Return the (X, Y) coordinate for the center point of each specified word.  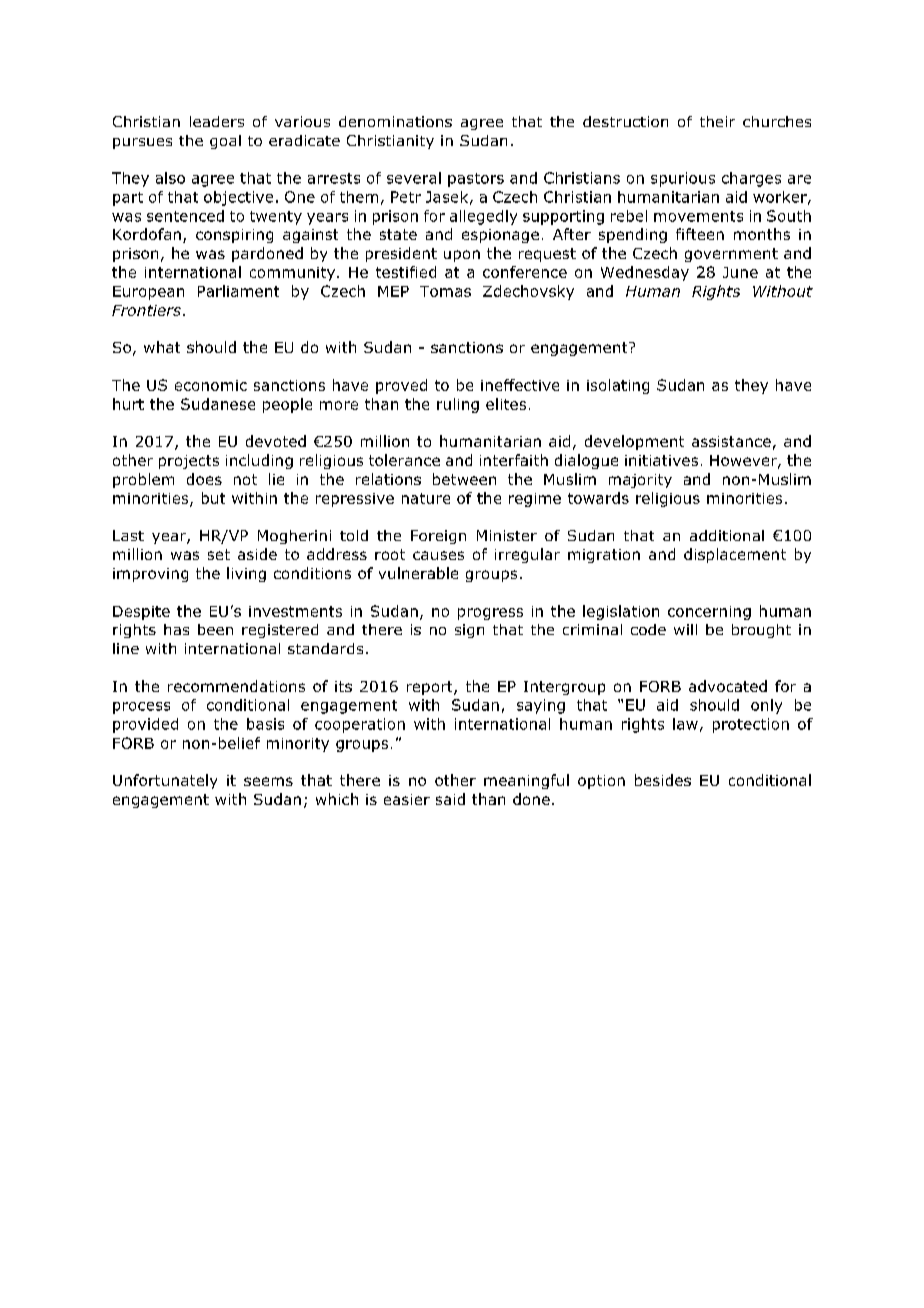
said (450, 799)
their (717, 121)
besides (663, 780)
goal (225, 142)
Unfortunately (165, 781)
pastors (476, 180)
